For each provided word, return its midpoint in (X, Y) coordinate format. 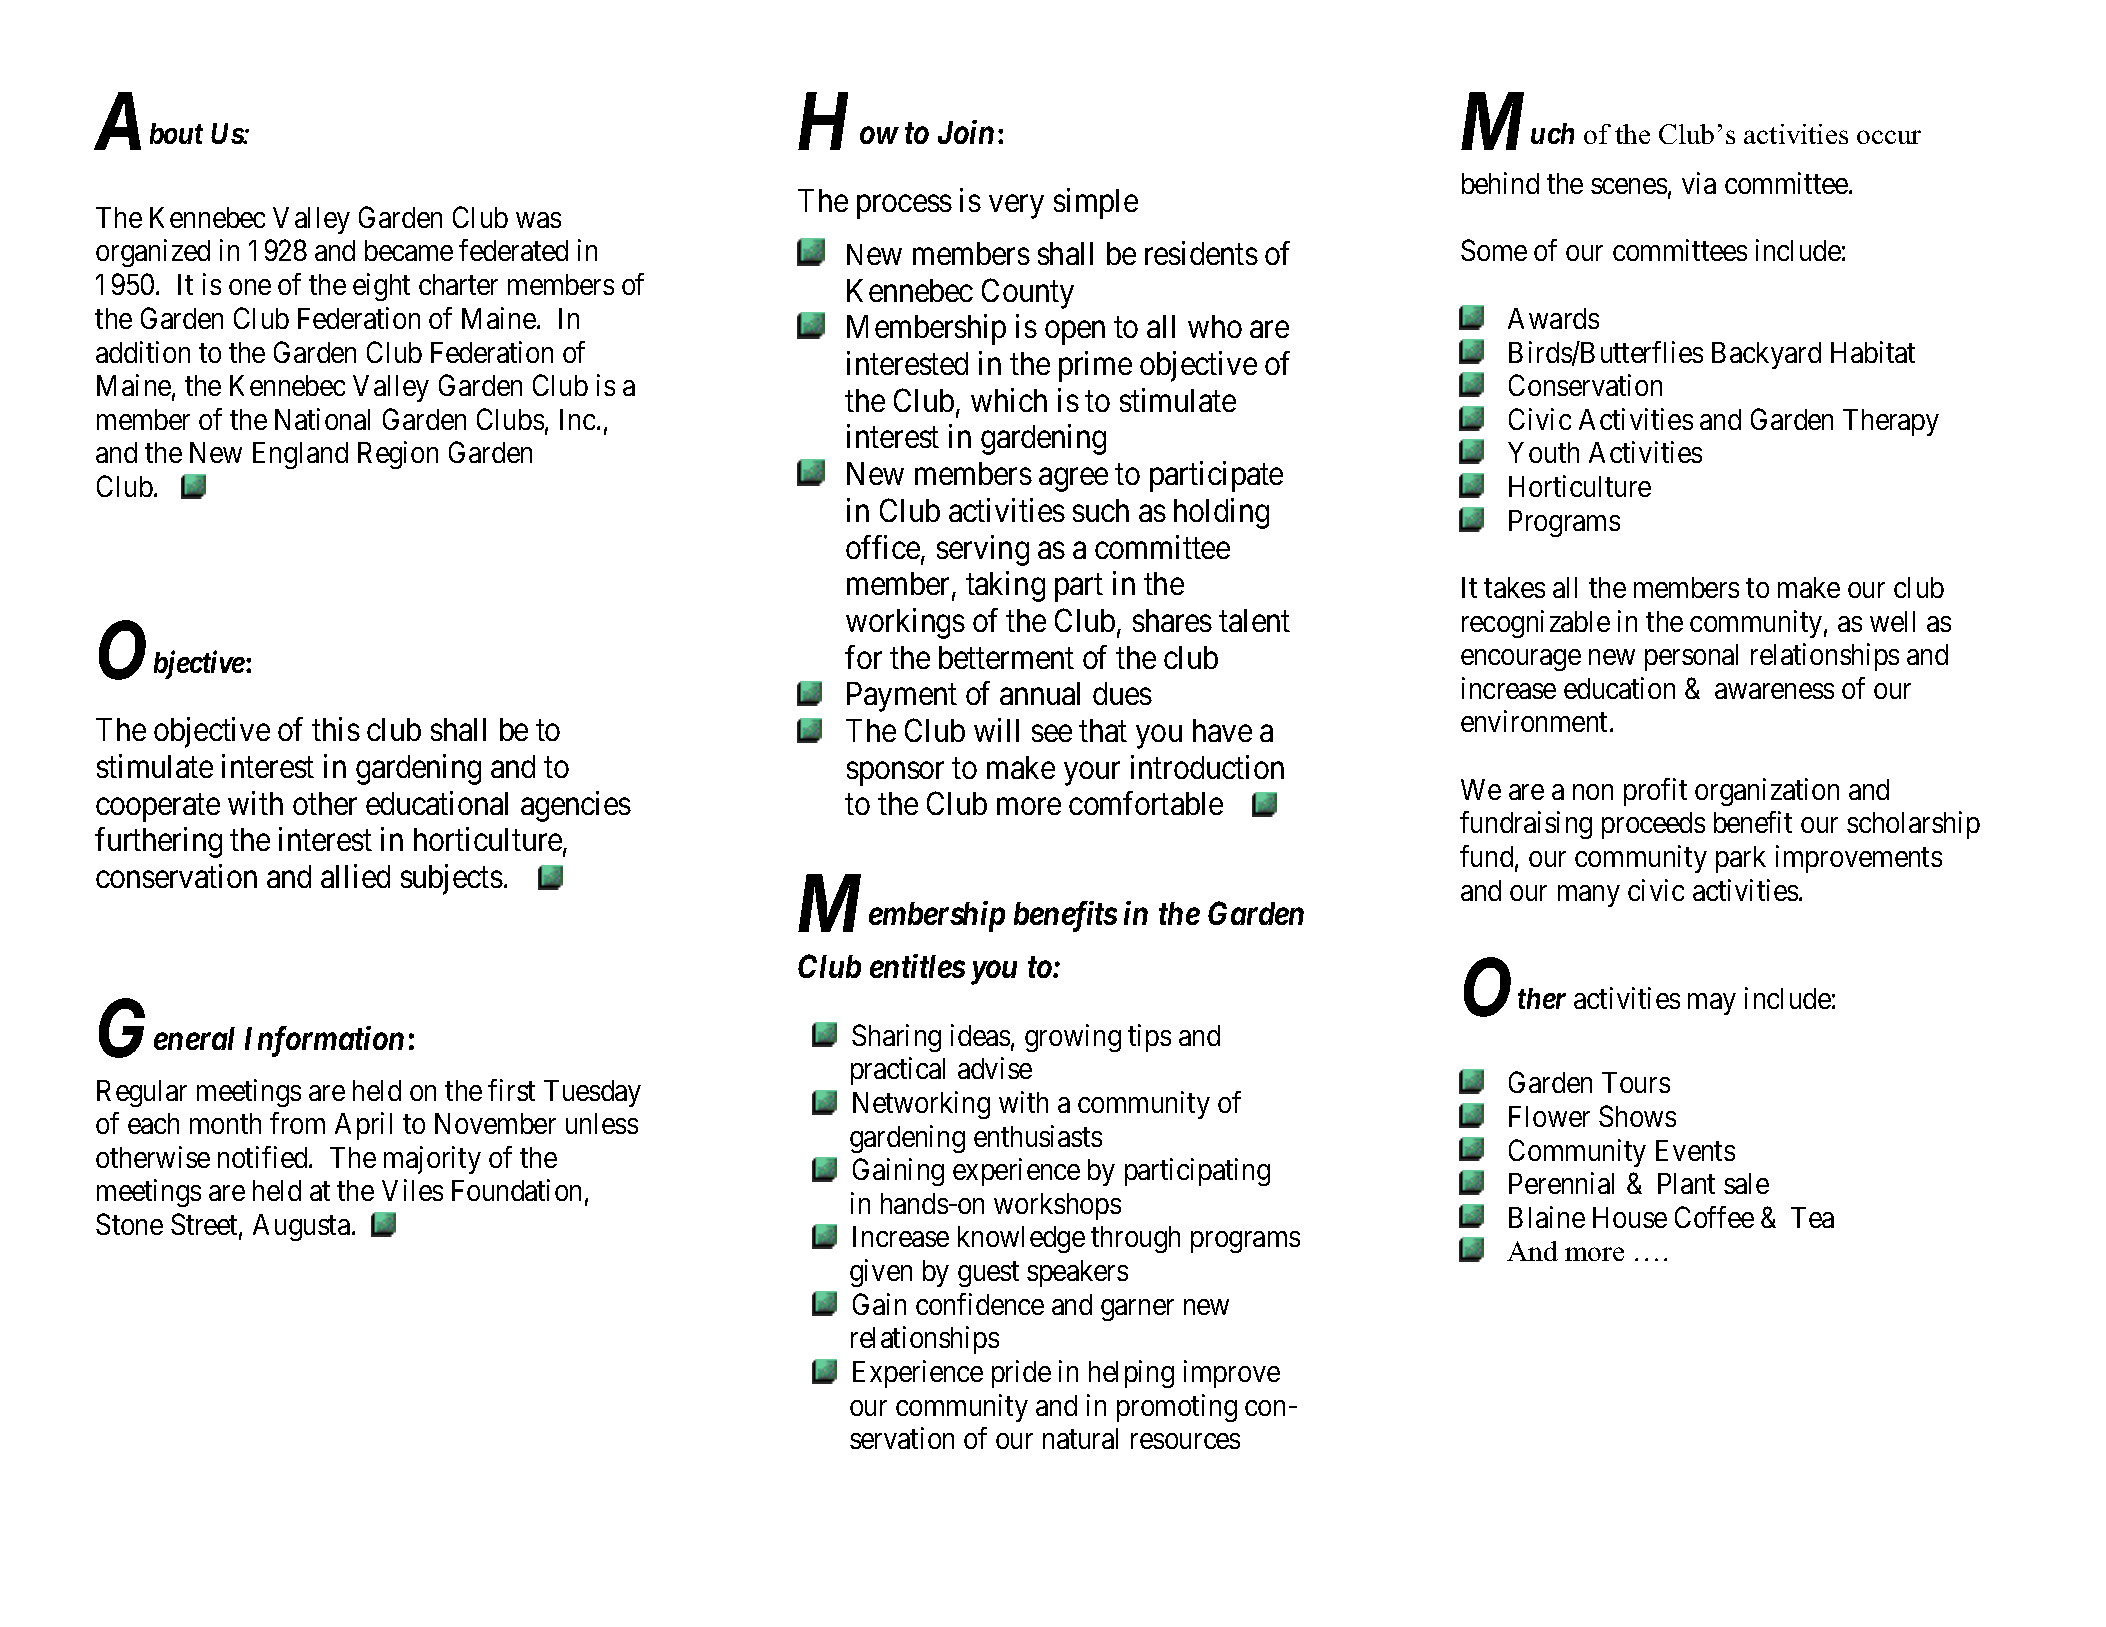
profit (1655, 792)
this (336, 729)
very (1016, 207)
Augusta (303, 1227)
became (409, 250)
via (1699, 183)
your (1092, 774)
